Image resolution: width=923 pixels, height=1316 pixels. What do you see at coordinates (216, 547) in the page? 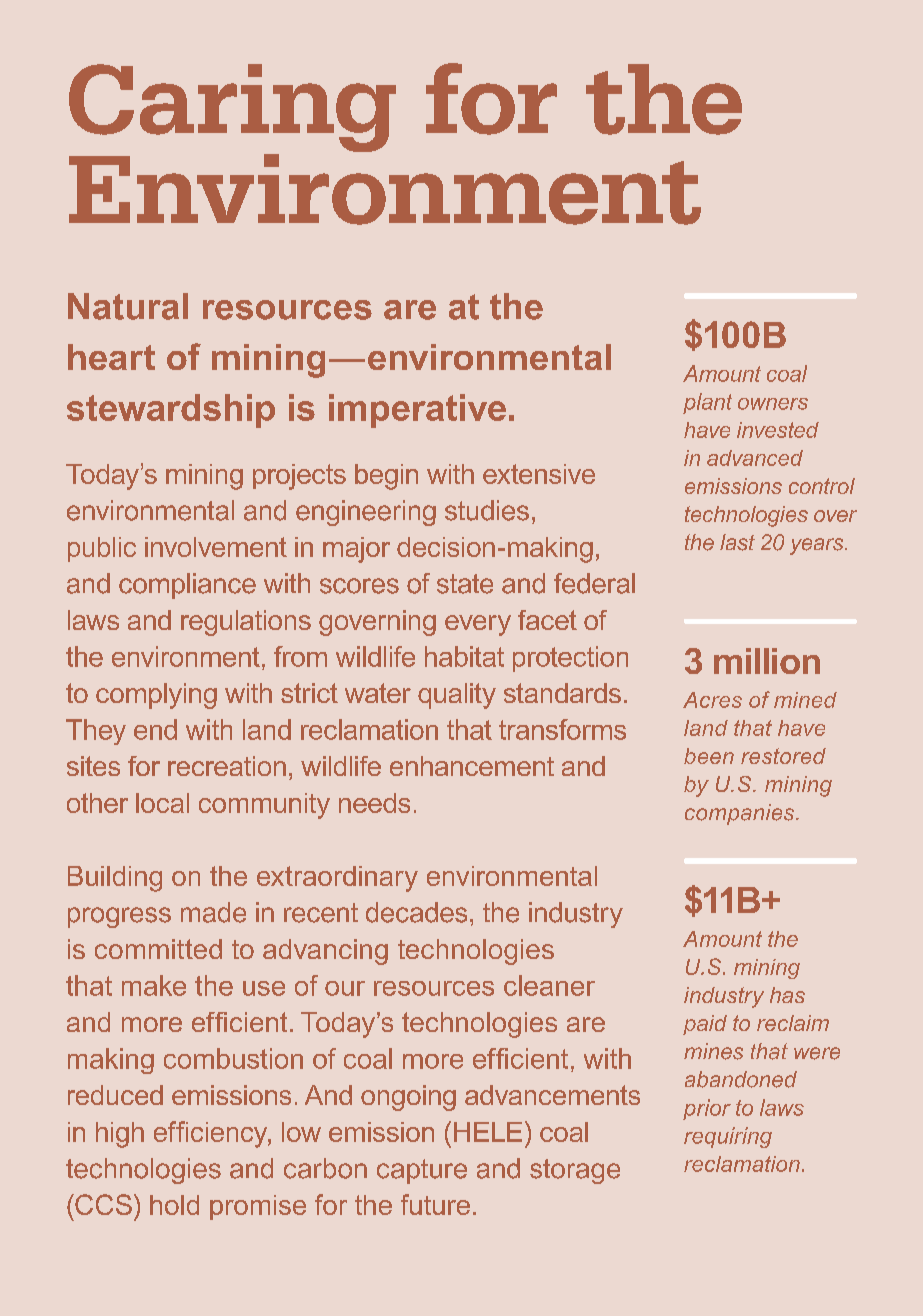
I see `involvement` at bounding box center [216, 547].
